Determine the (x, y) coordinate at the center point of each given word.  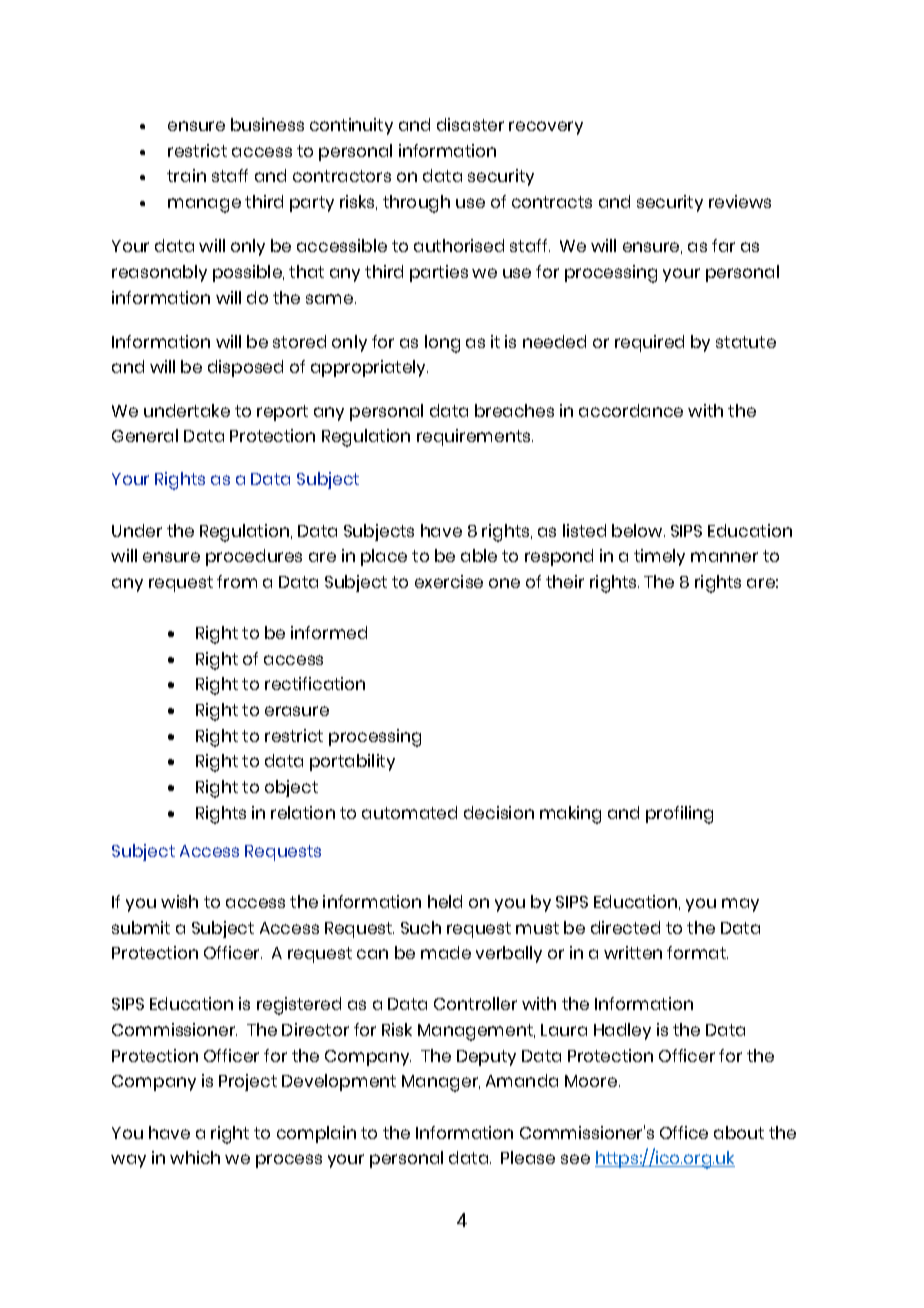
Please (528, 1157)
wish (179, 901)
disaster (470, 124)
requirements (475, 437)
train (186, 175)
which (195, 1157)
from (237, 581)
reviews (740, 201)
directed (625, 927)
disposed (245, 368)
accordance (631, 410)
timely (659, 557)
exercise (449, 581)
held (445, 901)
